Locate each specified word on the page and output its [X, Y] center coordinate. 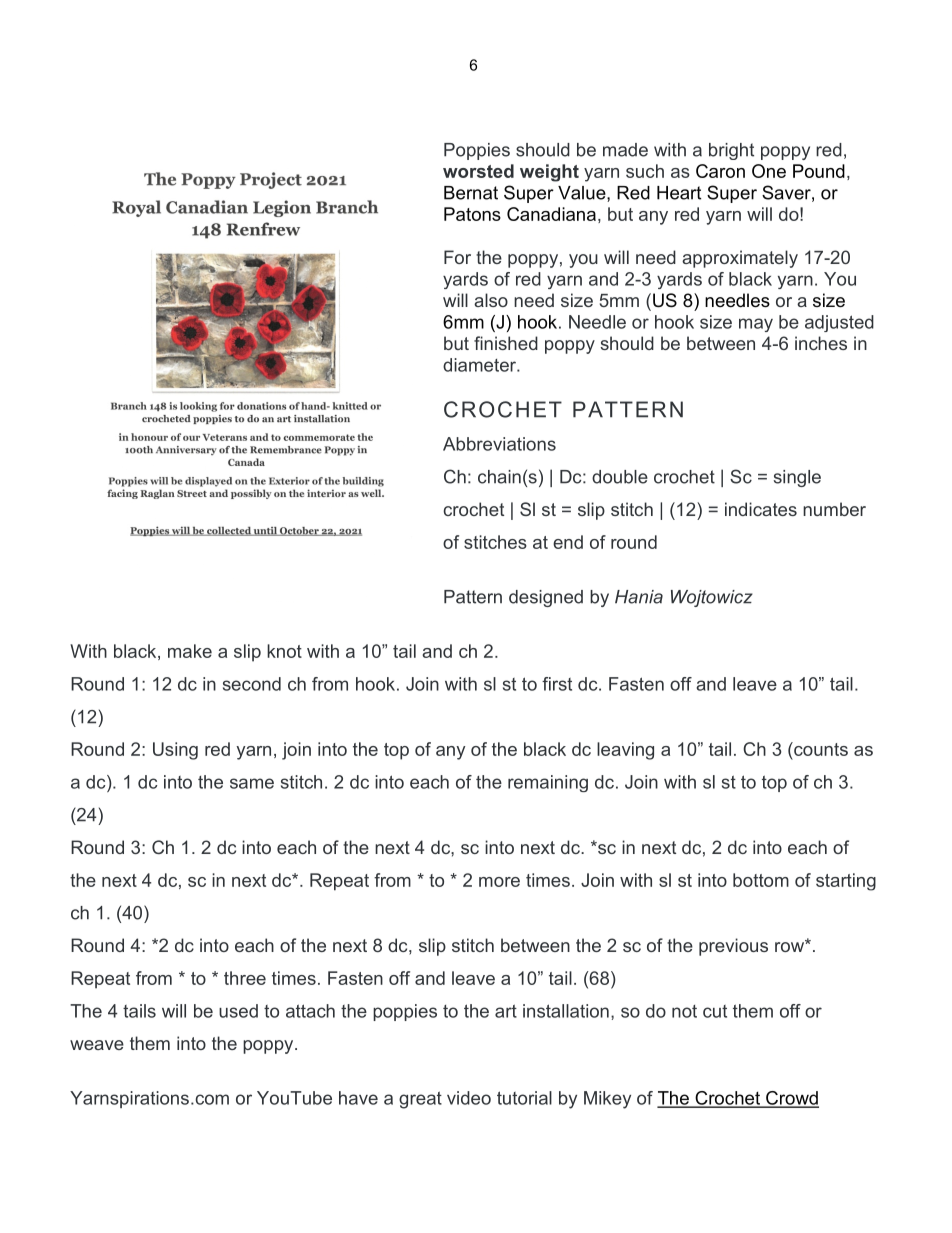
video [469, 1098]
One [769, 171]
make [190, 651]
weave [97, 1045]
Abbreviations [499, 444]
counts [820, 749]
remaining [548, 783]
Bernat [471, 193]
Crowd [791, 1099]
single [797, 478]
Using [175, 751]
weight [549, 173]
